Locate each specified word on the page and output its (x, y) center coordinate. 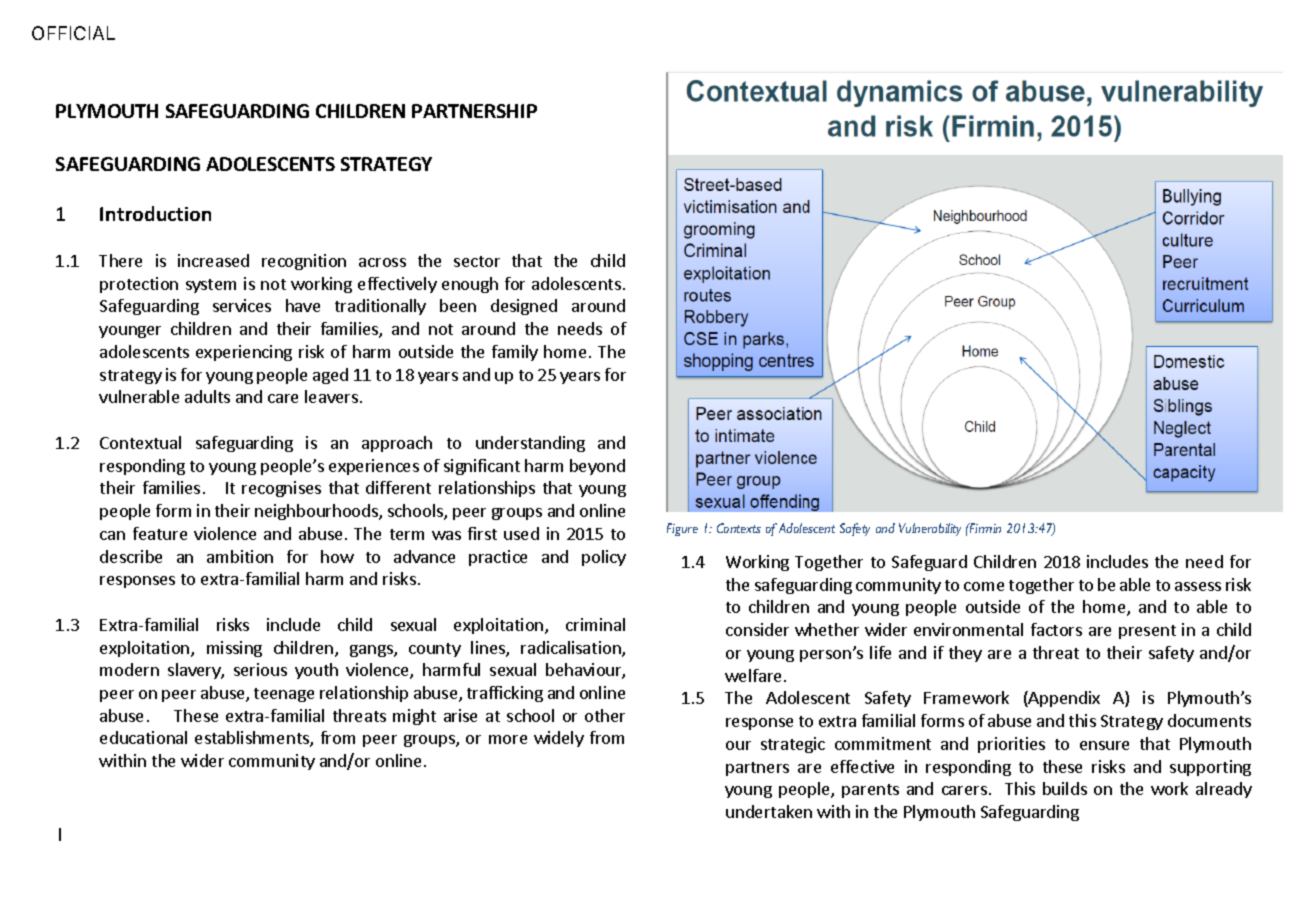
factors (1056, 629)
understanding (530, 444)
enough (470, 285)
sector (477, 261)
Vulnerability (930, 529)
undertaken (769, 811)
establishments (253, 739)
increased (213, 260)
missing (234, 649)
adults (207, 396)
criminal (595, 624)
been (458, 305)
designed (524, 307)
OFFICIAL (73, 33)
